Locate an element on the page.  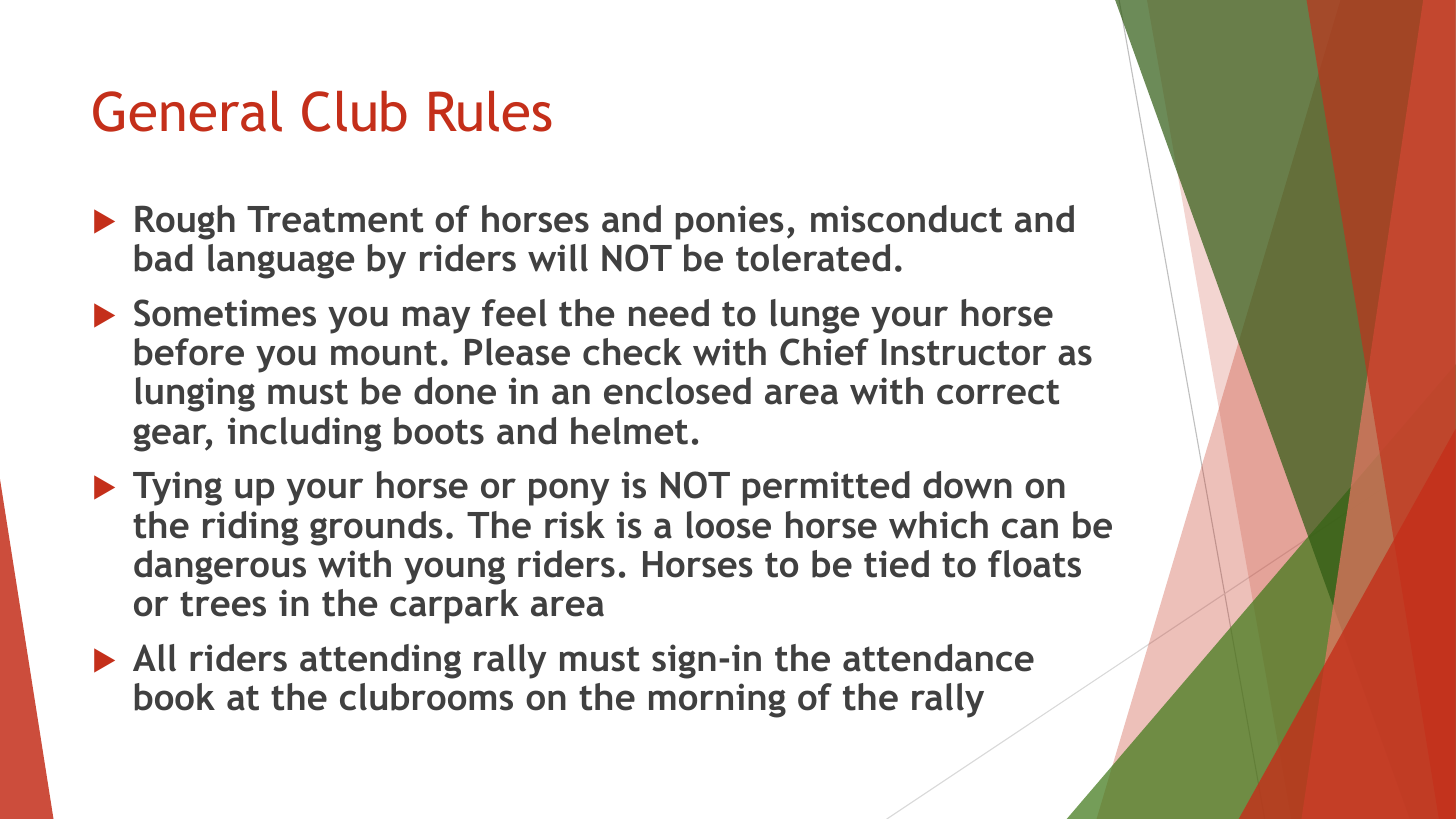
misconduct is located at coordinates (906, 219).
